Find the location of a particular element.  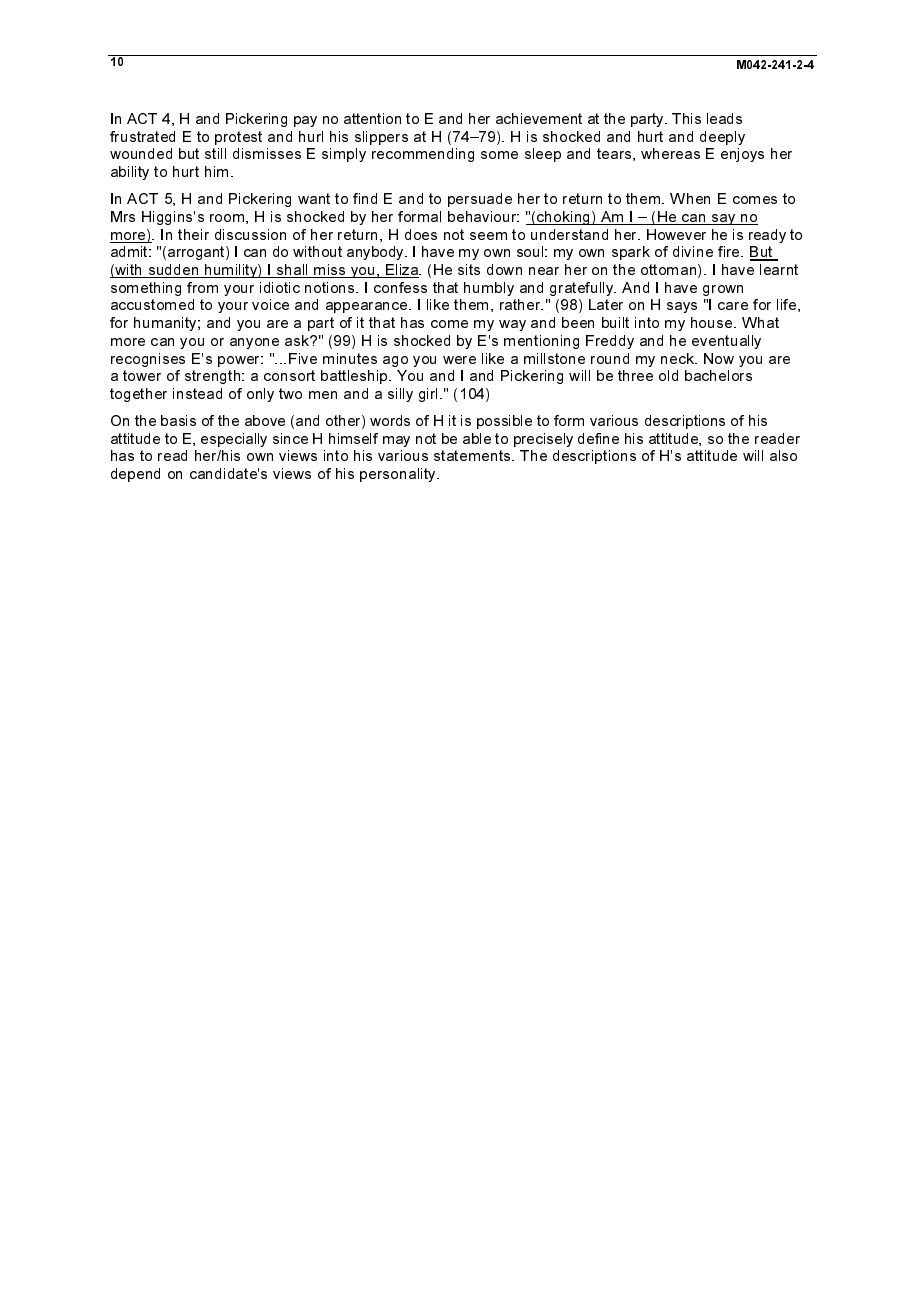

protest is located at coordinates (238, 138).
